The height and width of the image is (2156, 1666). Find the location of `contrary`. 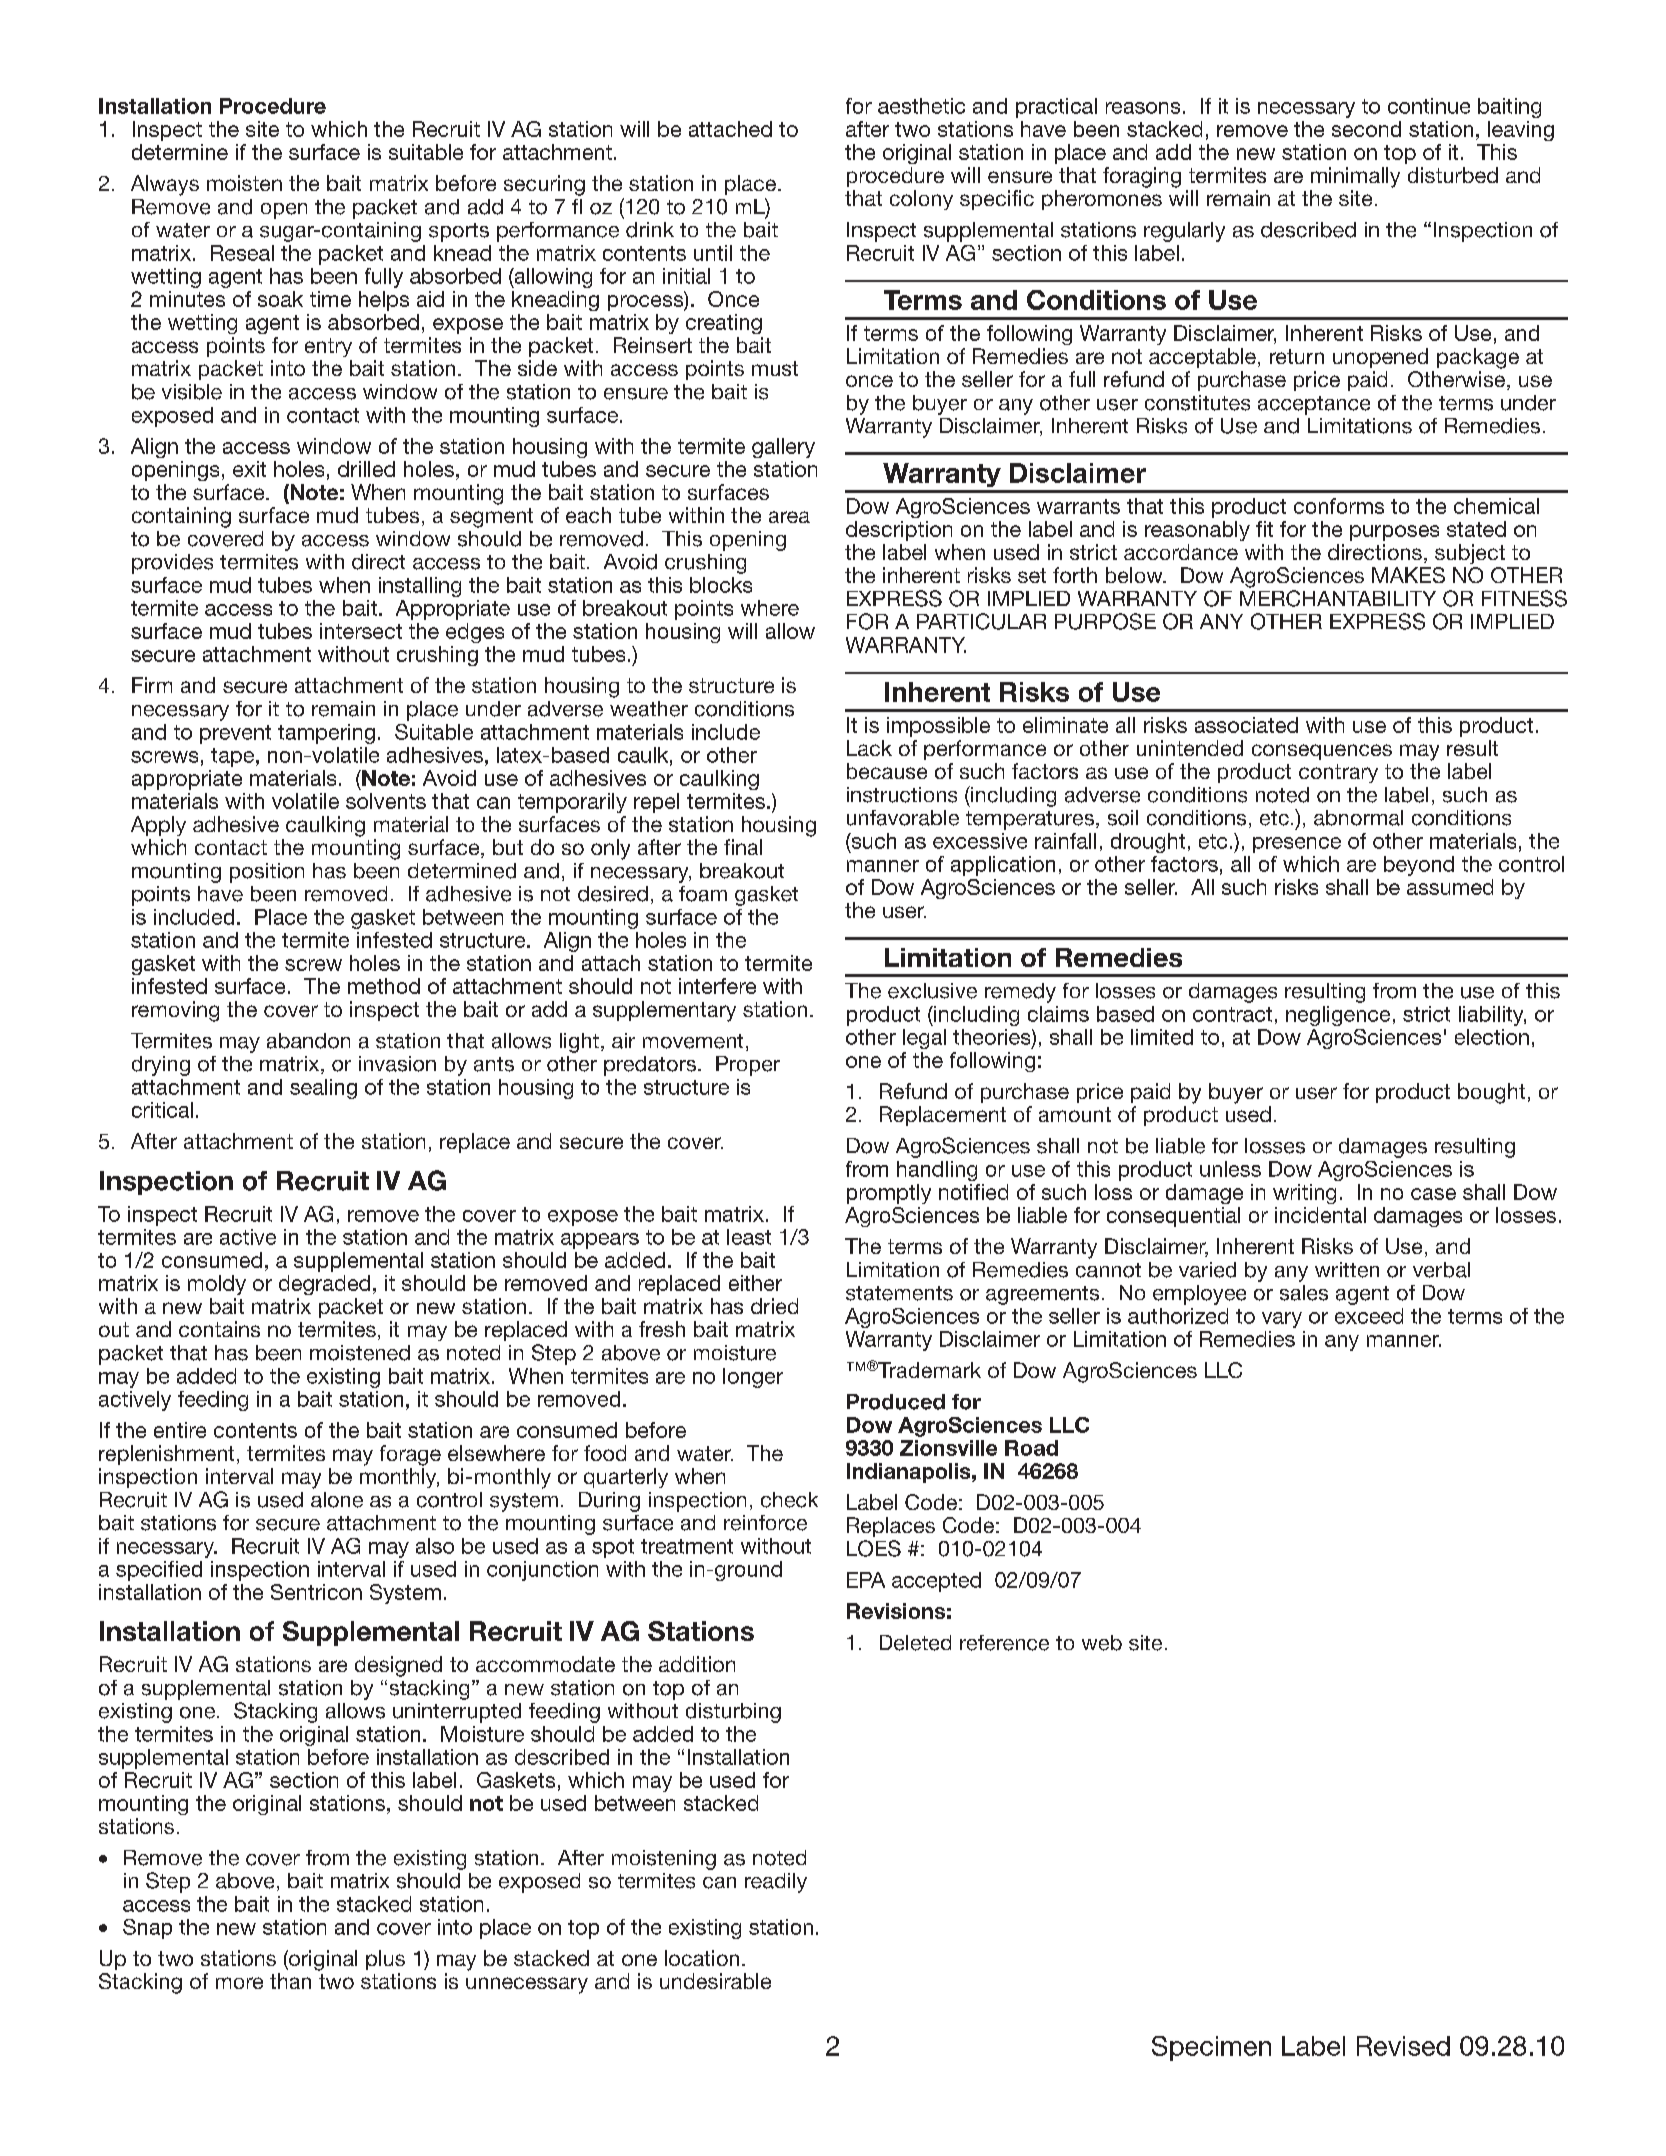

contrary is located at coordinates (1338, 773).
